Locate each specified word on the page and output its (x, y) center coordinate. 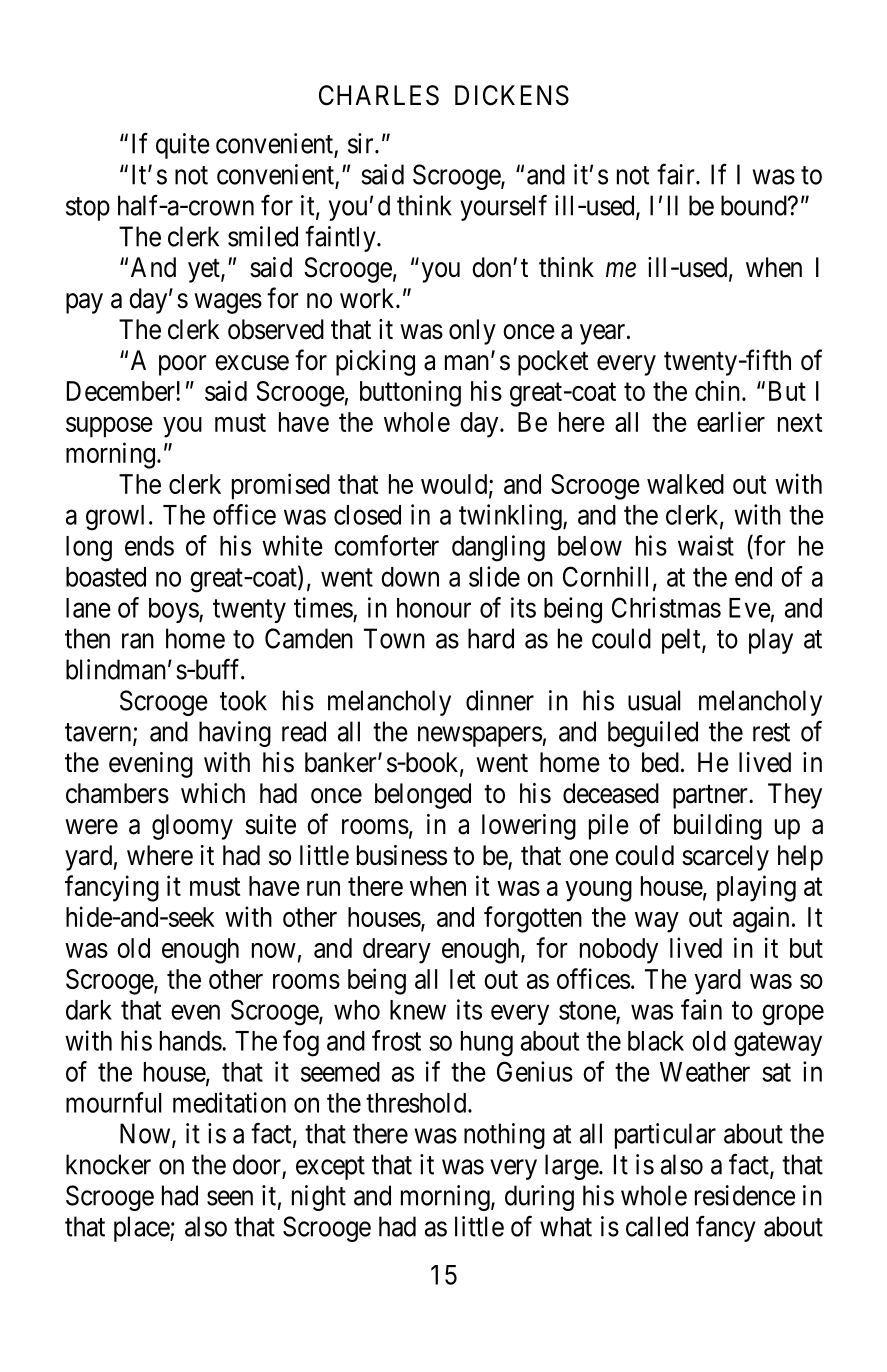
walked (685, 484)
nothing (504, 1136)
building (718, 827)
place (142, 1229)
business (402, 855)
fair (677, 174)
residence (745, 1195)
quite (183, 146)
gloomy (192, 827)
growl (115, 518)
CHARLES (379, 95)
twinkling (511, 517)
